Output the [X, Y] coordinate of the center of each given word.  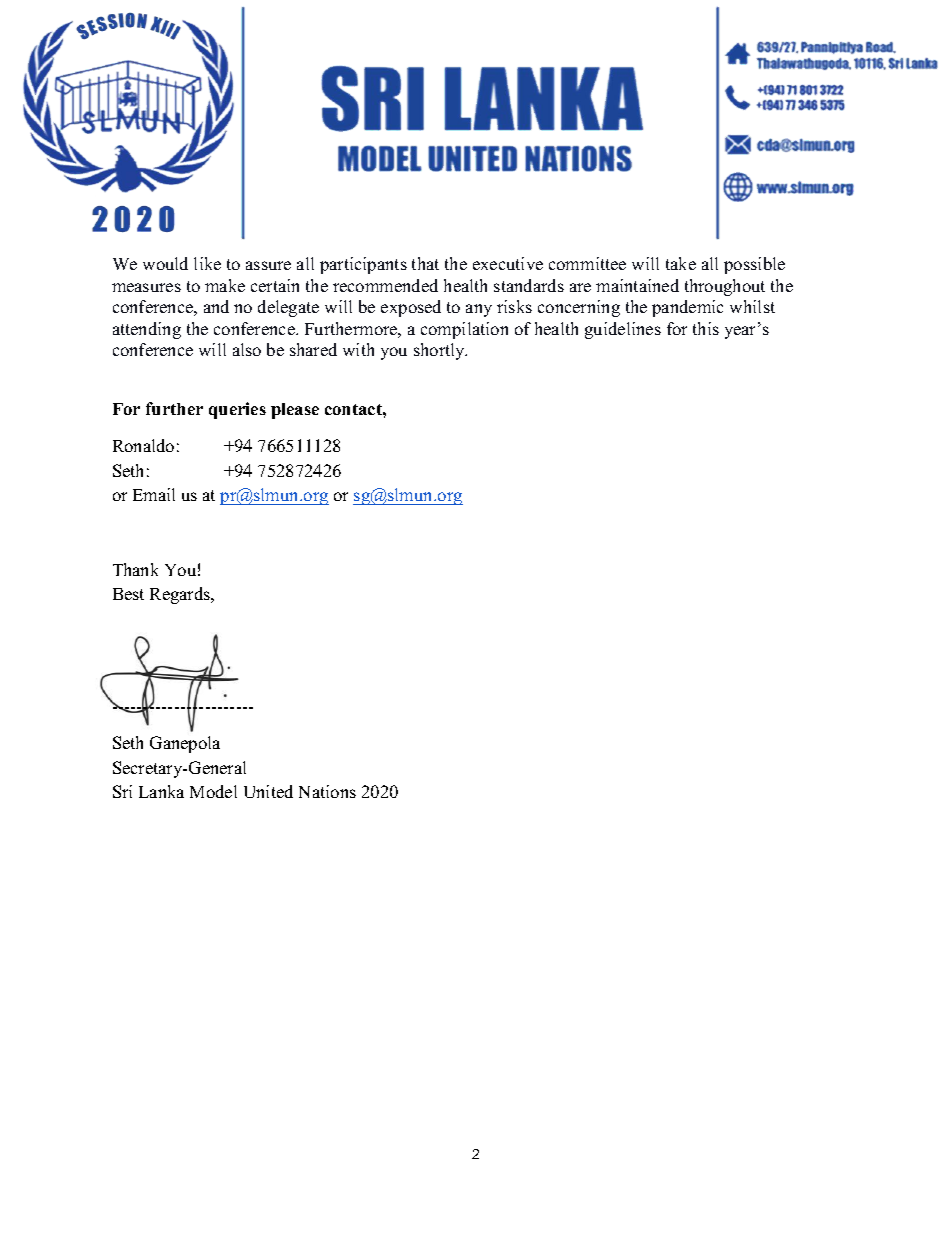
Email [154, 494]
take [681, 263]
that [425, 263]
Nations [327, 791]
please [295, 411]
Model [213, 791]
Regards [181, 595]
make [225, 285]
